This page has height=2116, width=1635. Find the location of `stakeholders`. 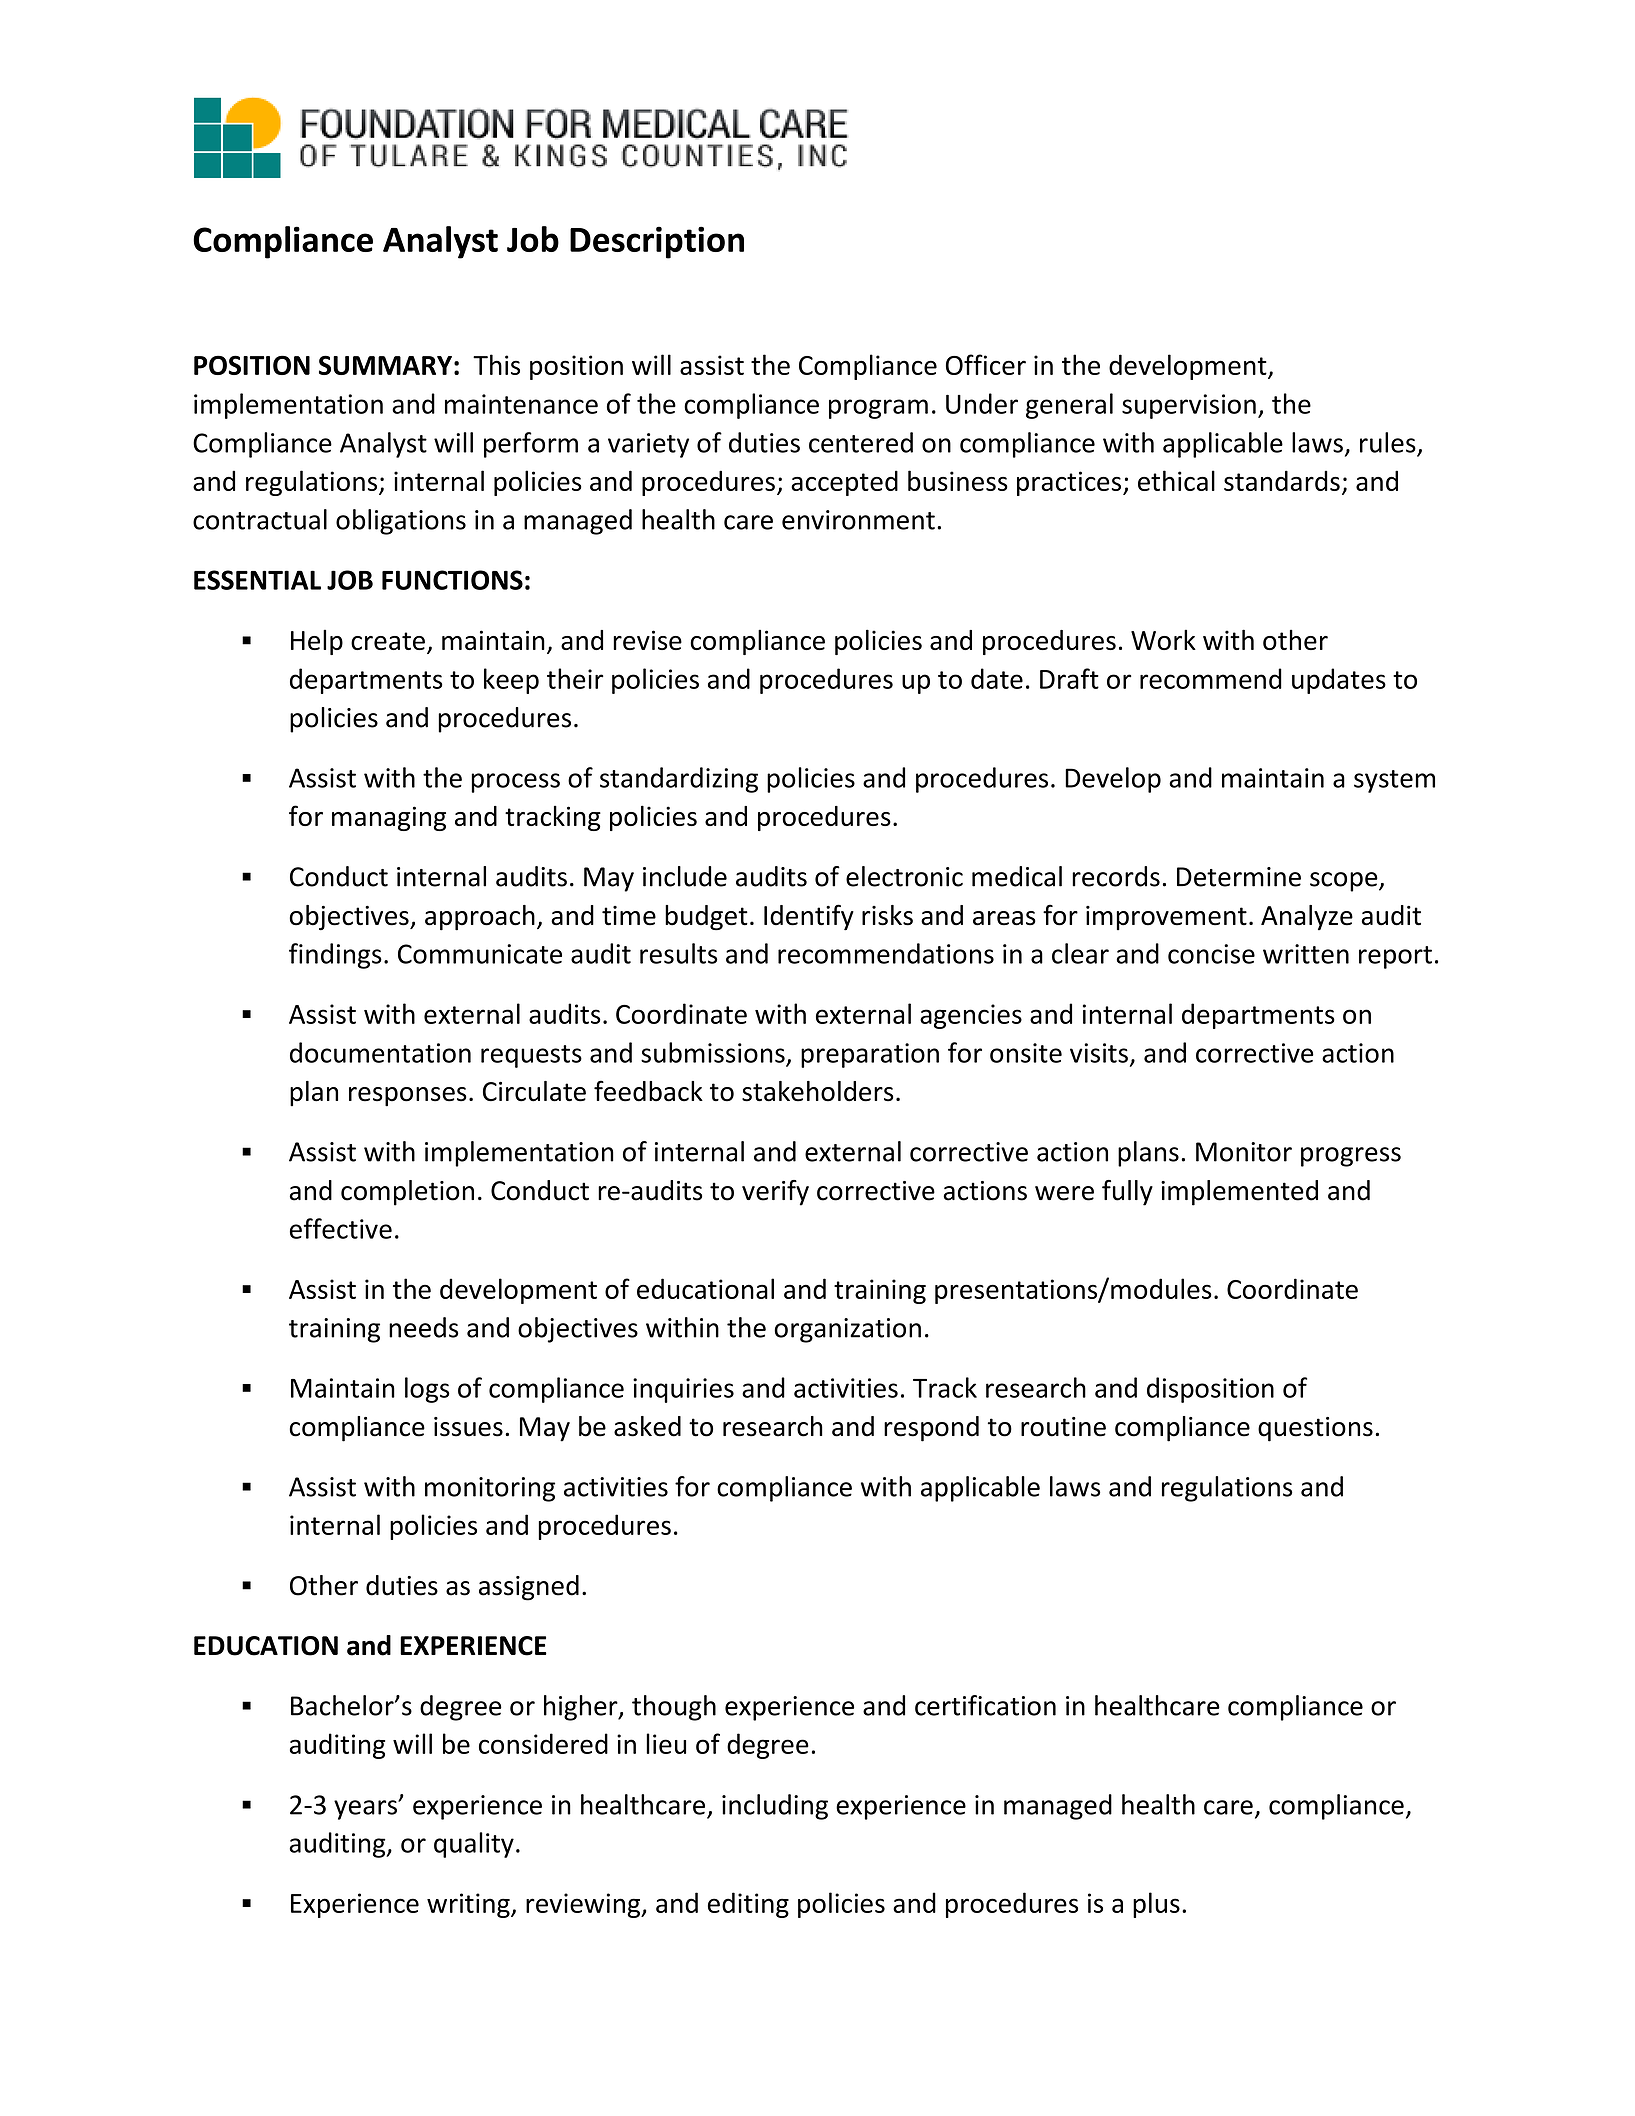

stakeholders is located at coordinates (817, 1091).
